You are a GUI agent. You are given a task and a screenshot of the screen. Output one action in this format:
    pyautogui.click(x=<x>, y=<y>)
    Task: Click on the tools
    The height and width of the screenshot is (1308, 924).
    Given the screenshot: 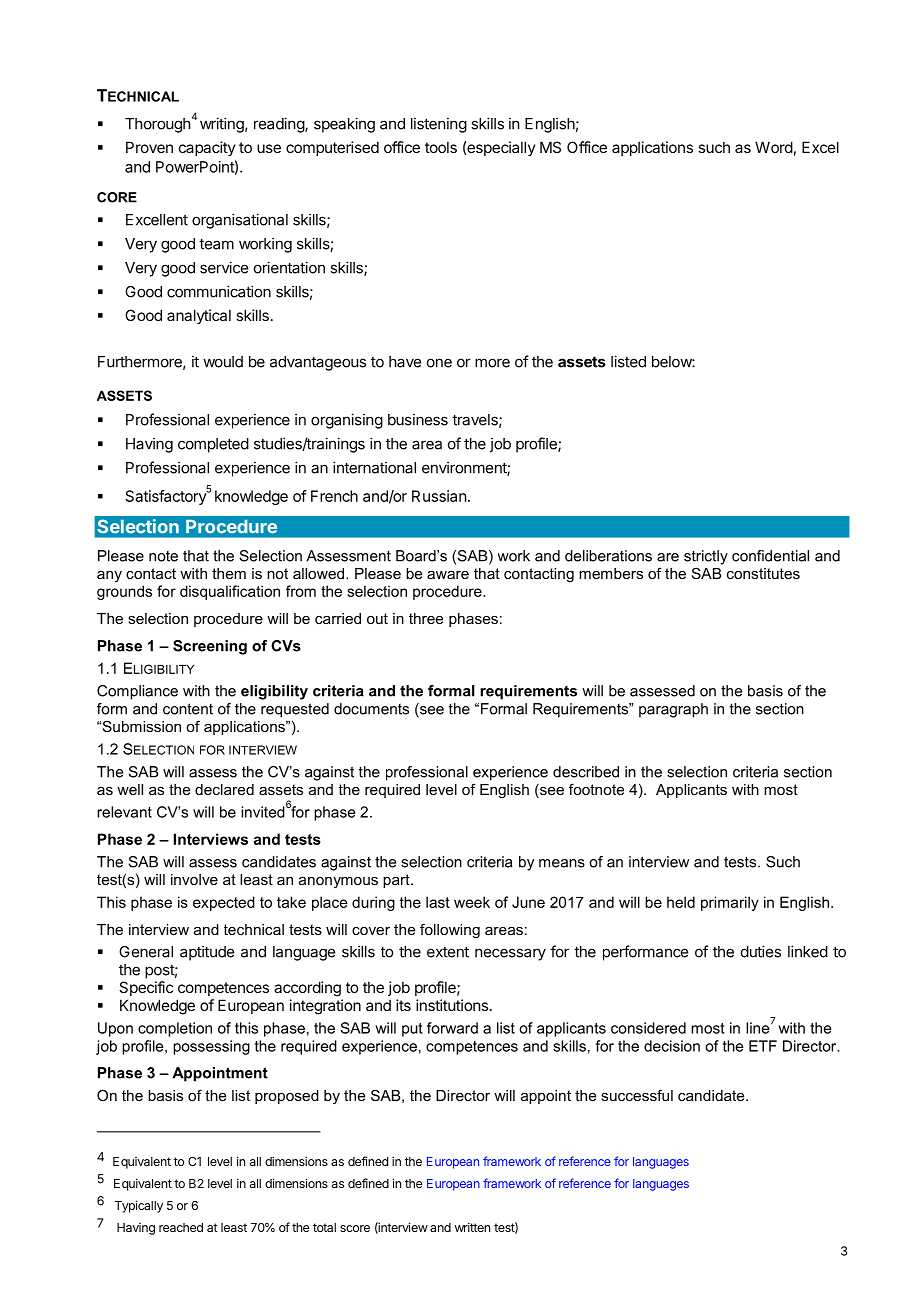 What is the action you would take?
    pyautogui.click(x=441, y=147)
